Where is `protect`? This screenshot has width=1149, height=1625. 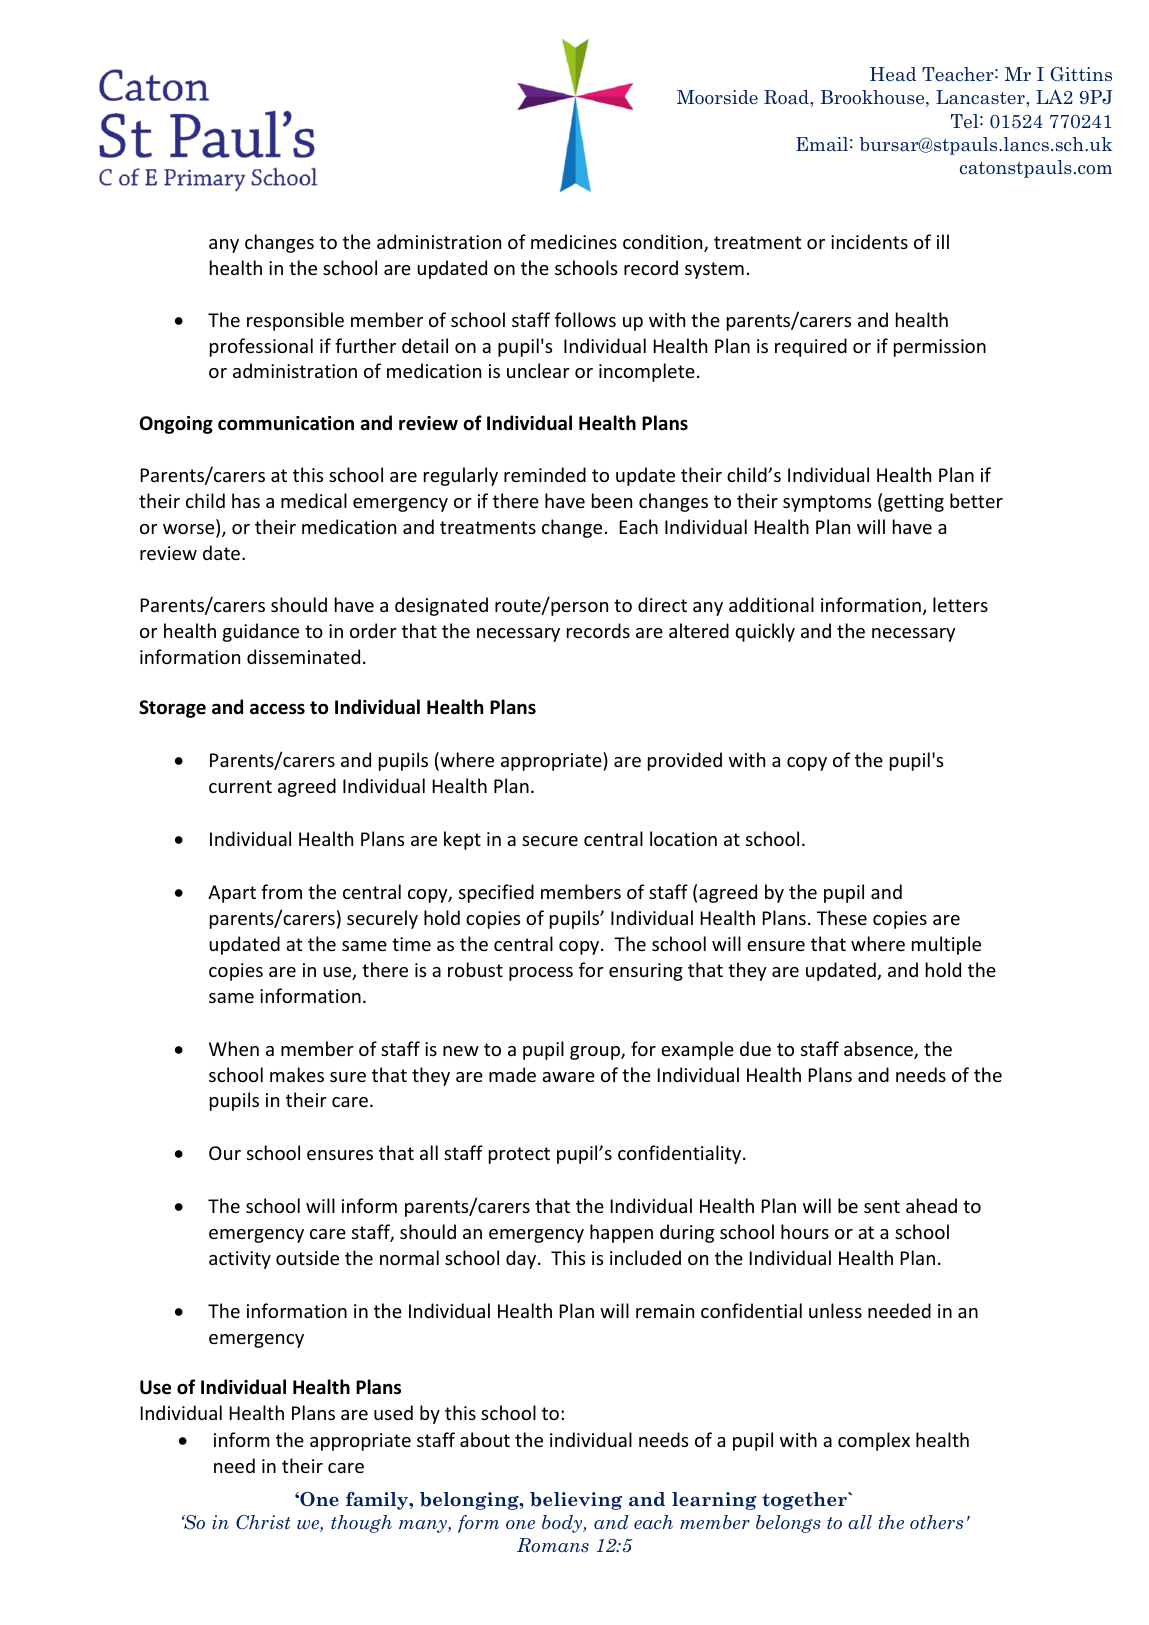
protect is located at coordinates (519, 1155).
